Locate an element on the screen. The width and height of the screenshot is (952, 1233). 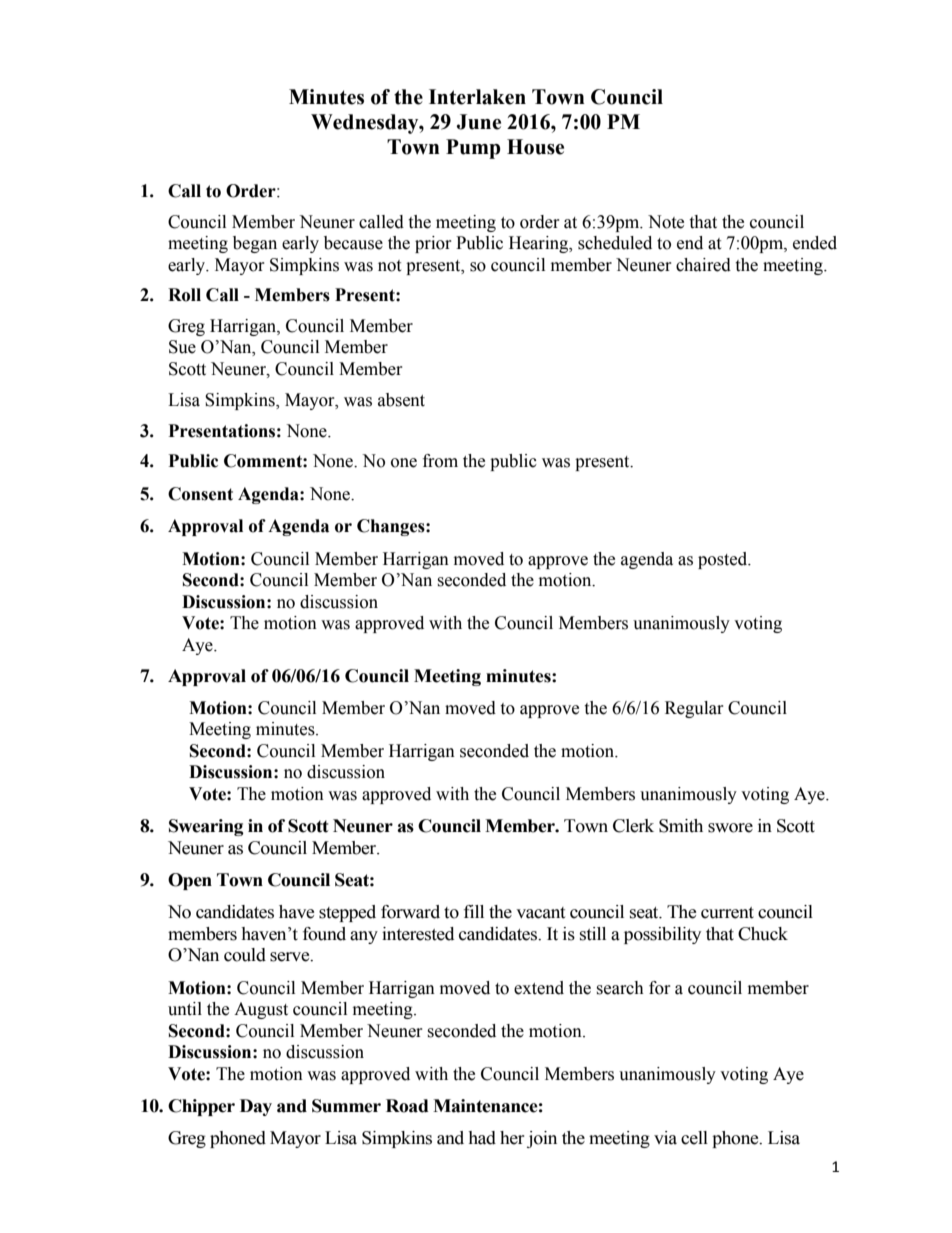
Pump is located at coordinates (473, 149).
